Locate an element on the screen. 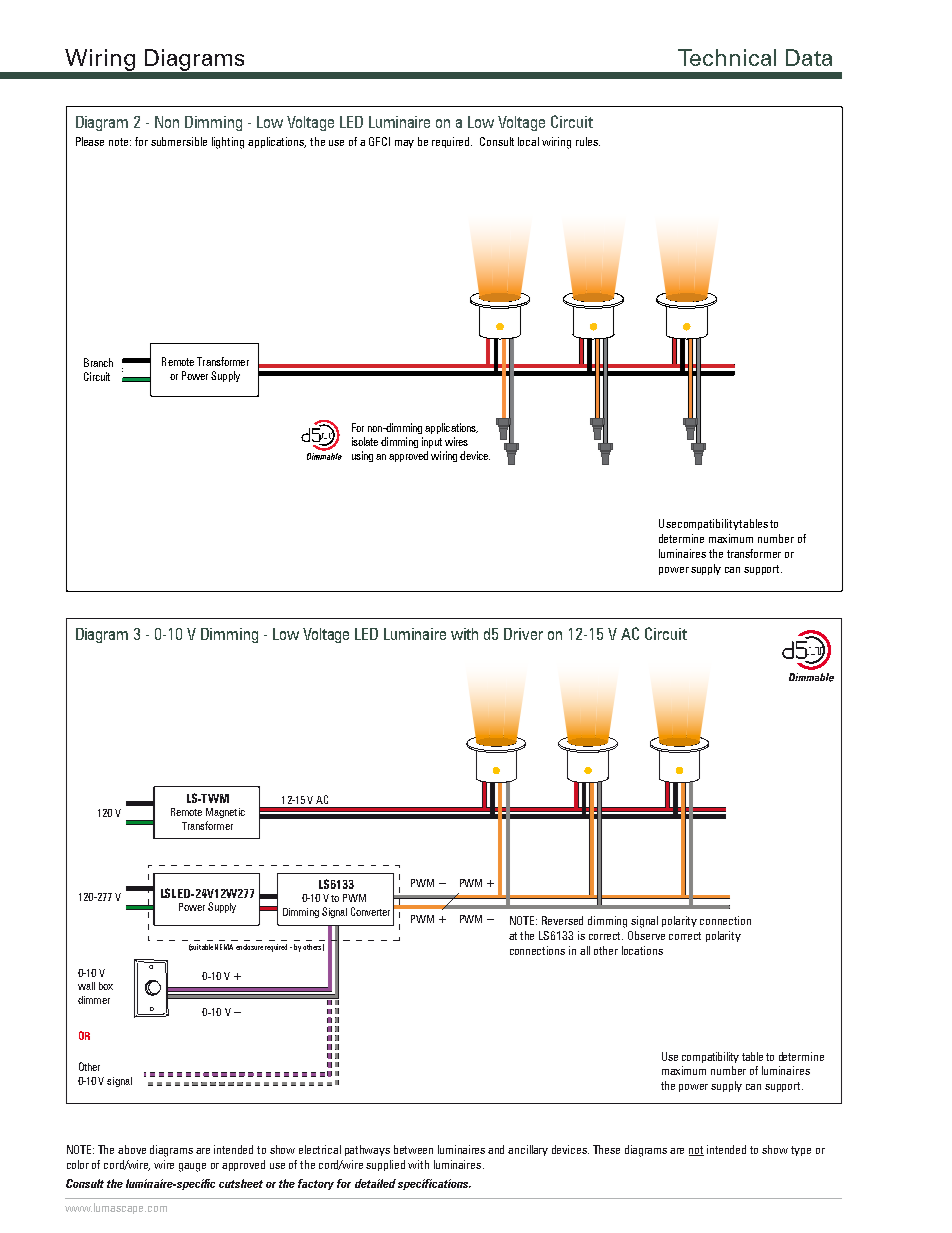 The image size is (952, 1233). locations is located at coordinates (642, 950).
